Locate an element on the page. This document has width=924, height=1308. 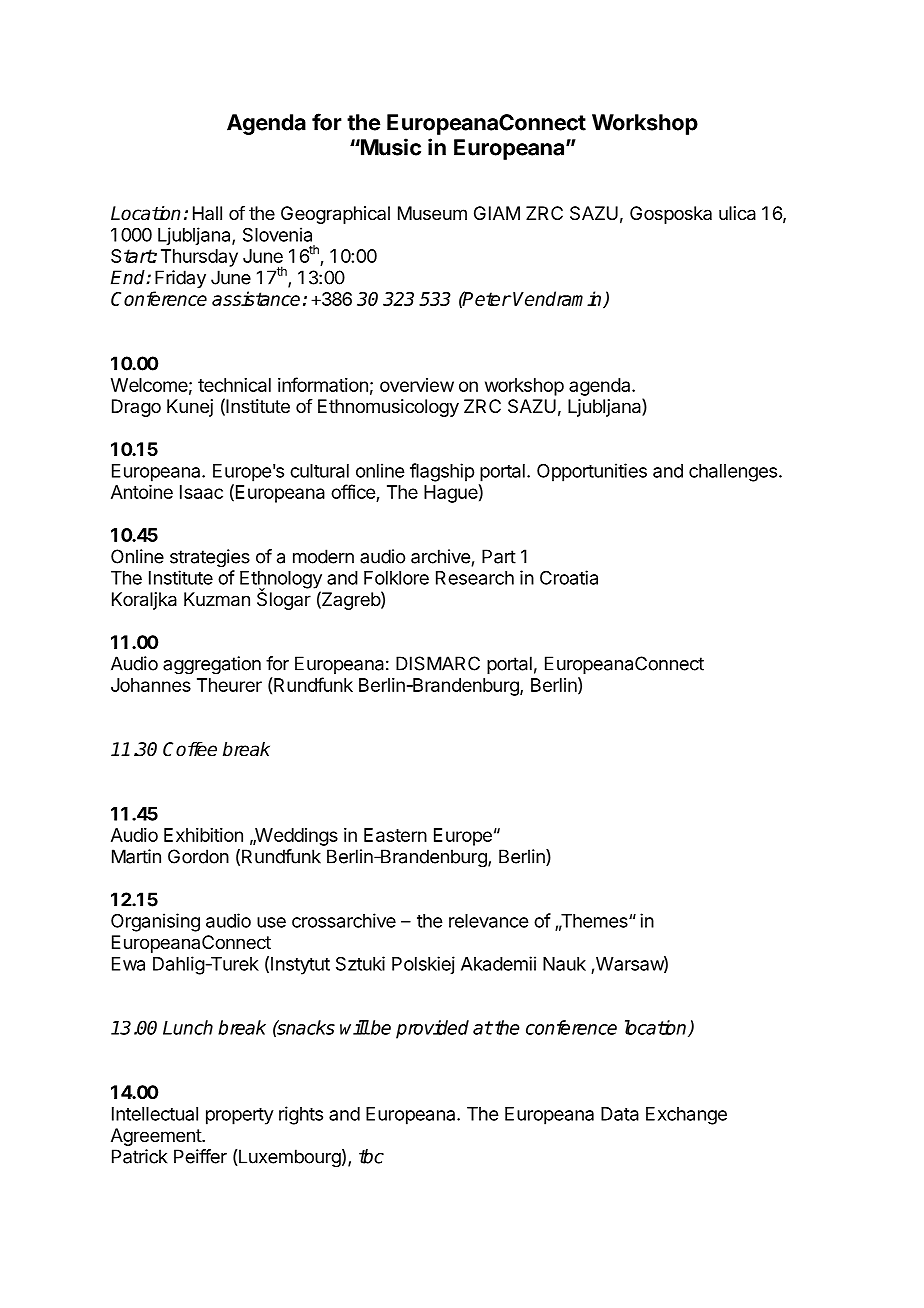
Croatia is located at coordinates (569, 577).
